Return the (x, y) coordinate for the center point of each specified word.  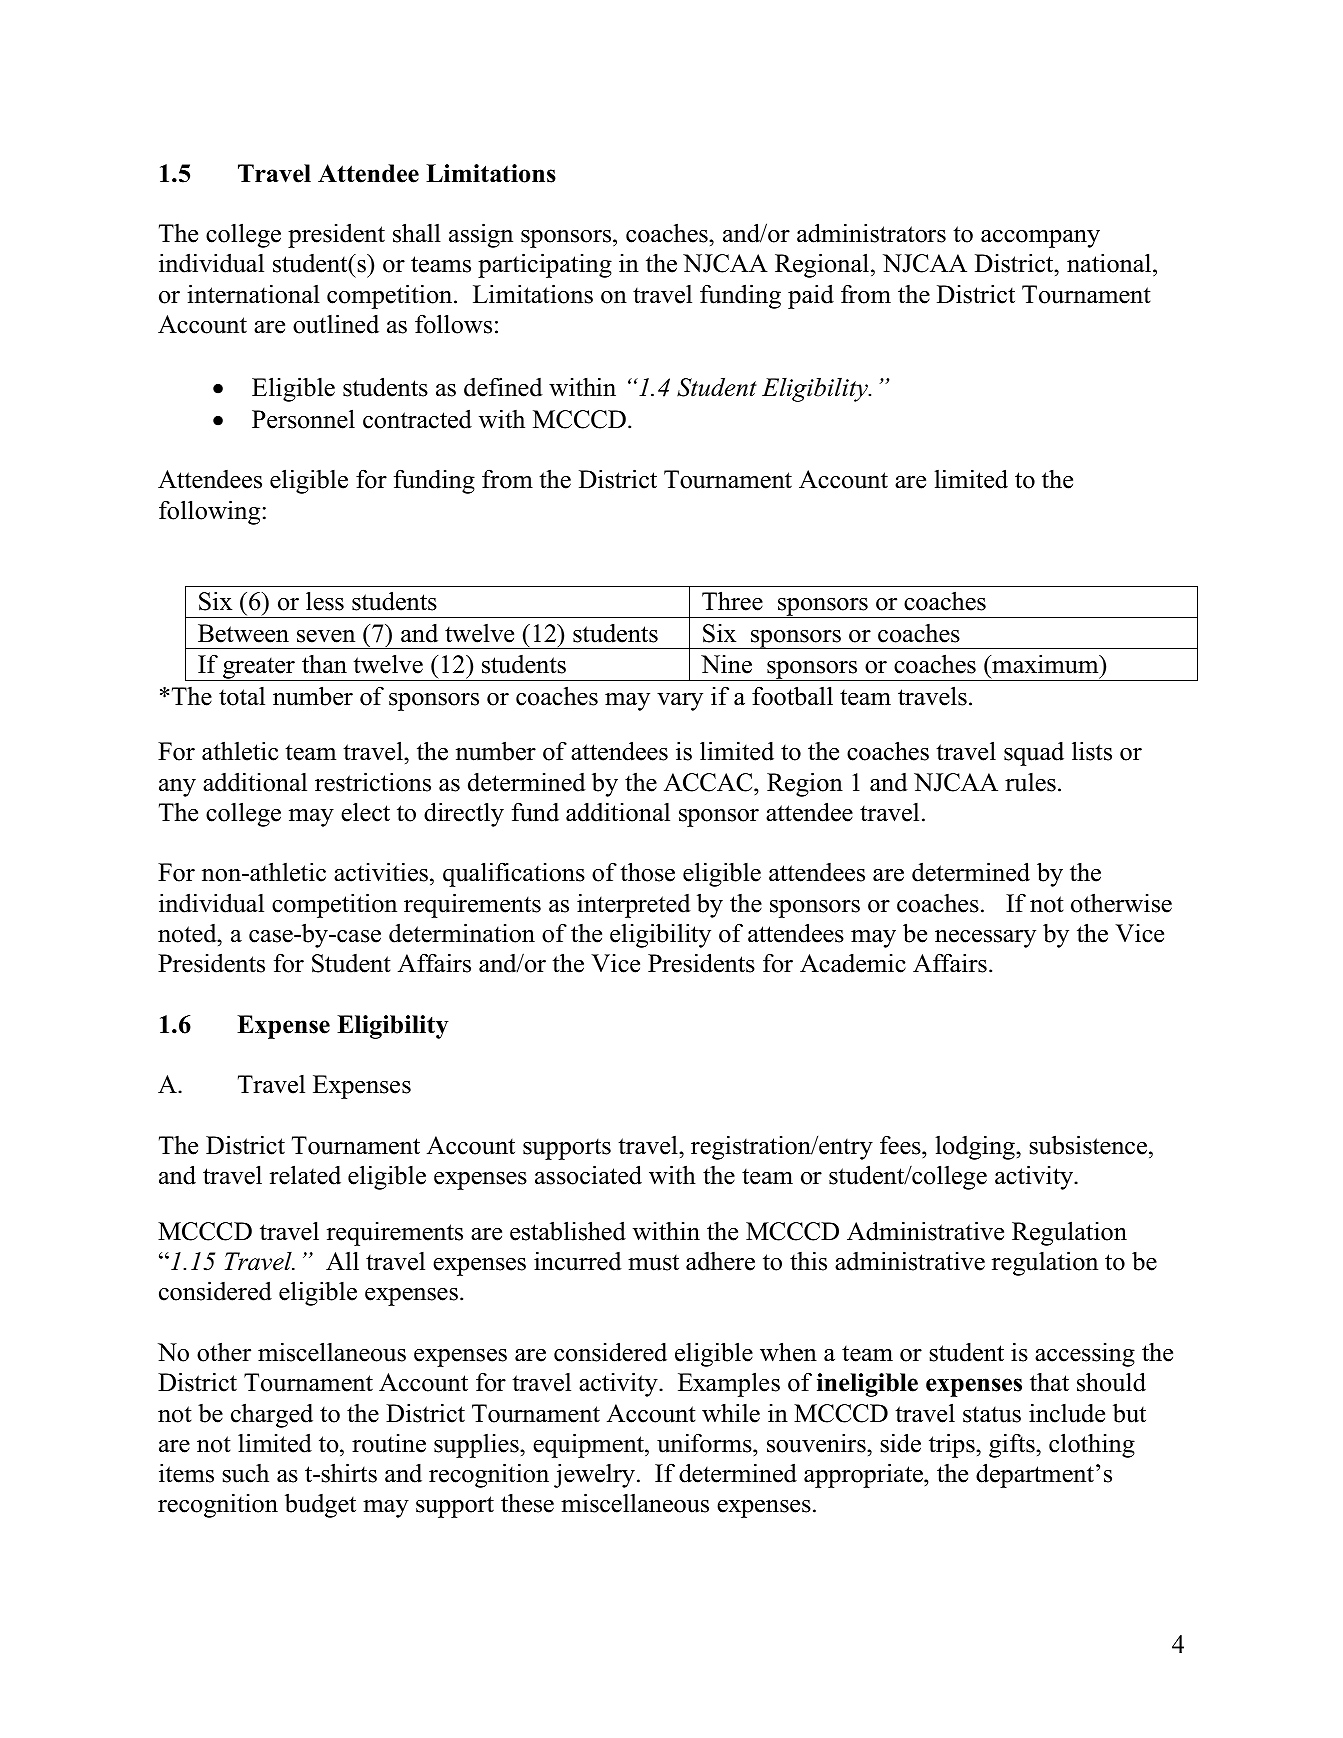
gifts (1013, 1445)
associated (588, 1175)
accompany (1040, 239)
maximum (1045, 664)
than (324, 664)
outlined (336, 324)
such (246, 1473)
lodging (976, 1147)
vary (680, 702)
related (305, 1175)
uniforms (705, 1443)
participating (545, 265)
